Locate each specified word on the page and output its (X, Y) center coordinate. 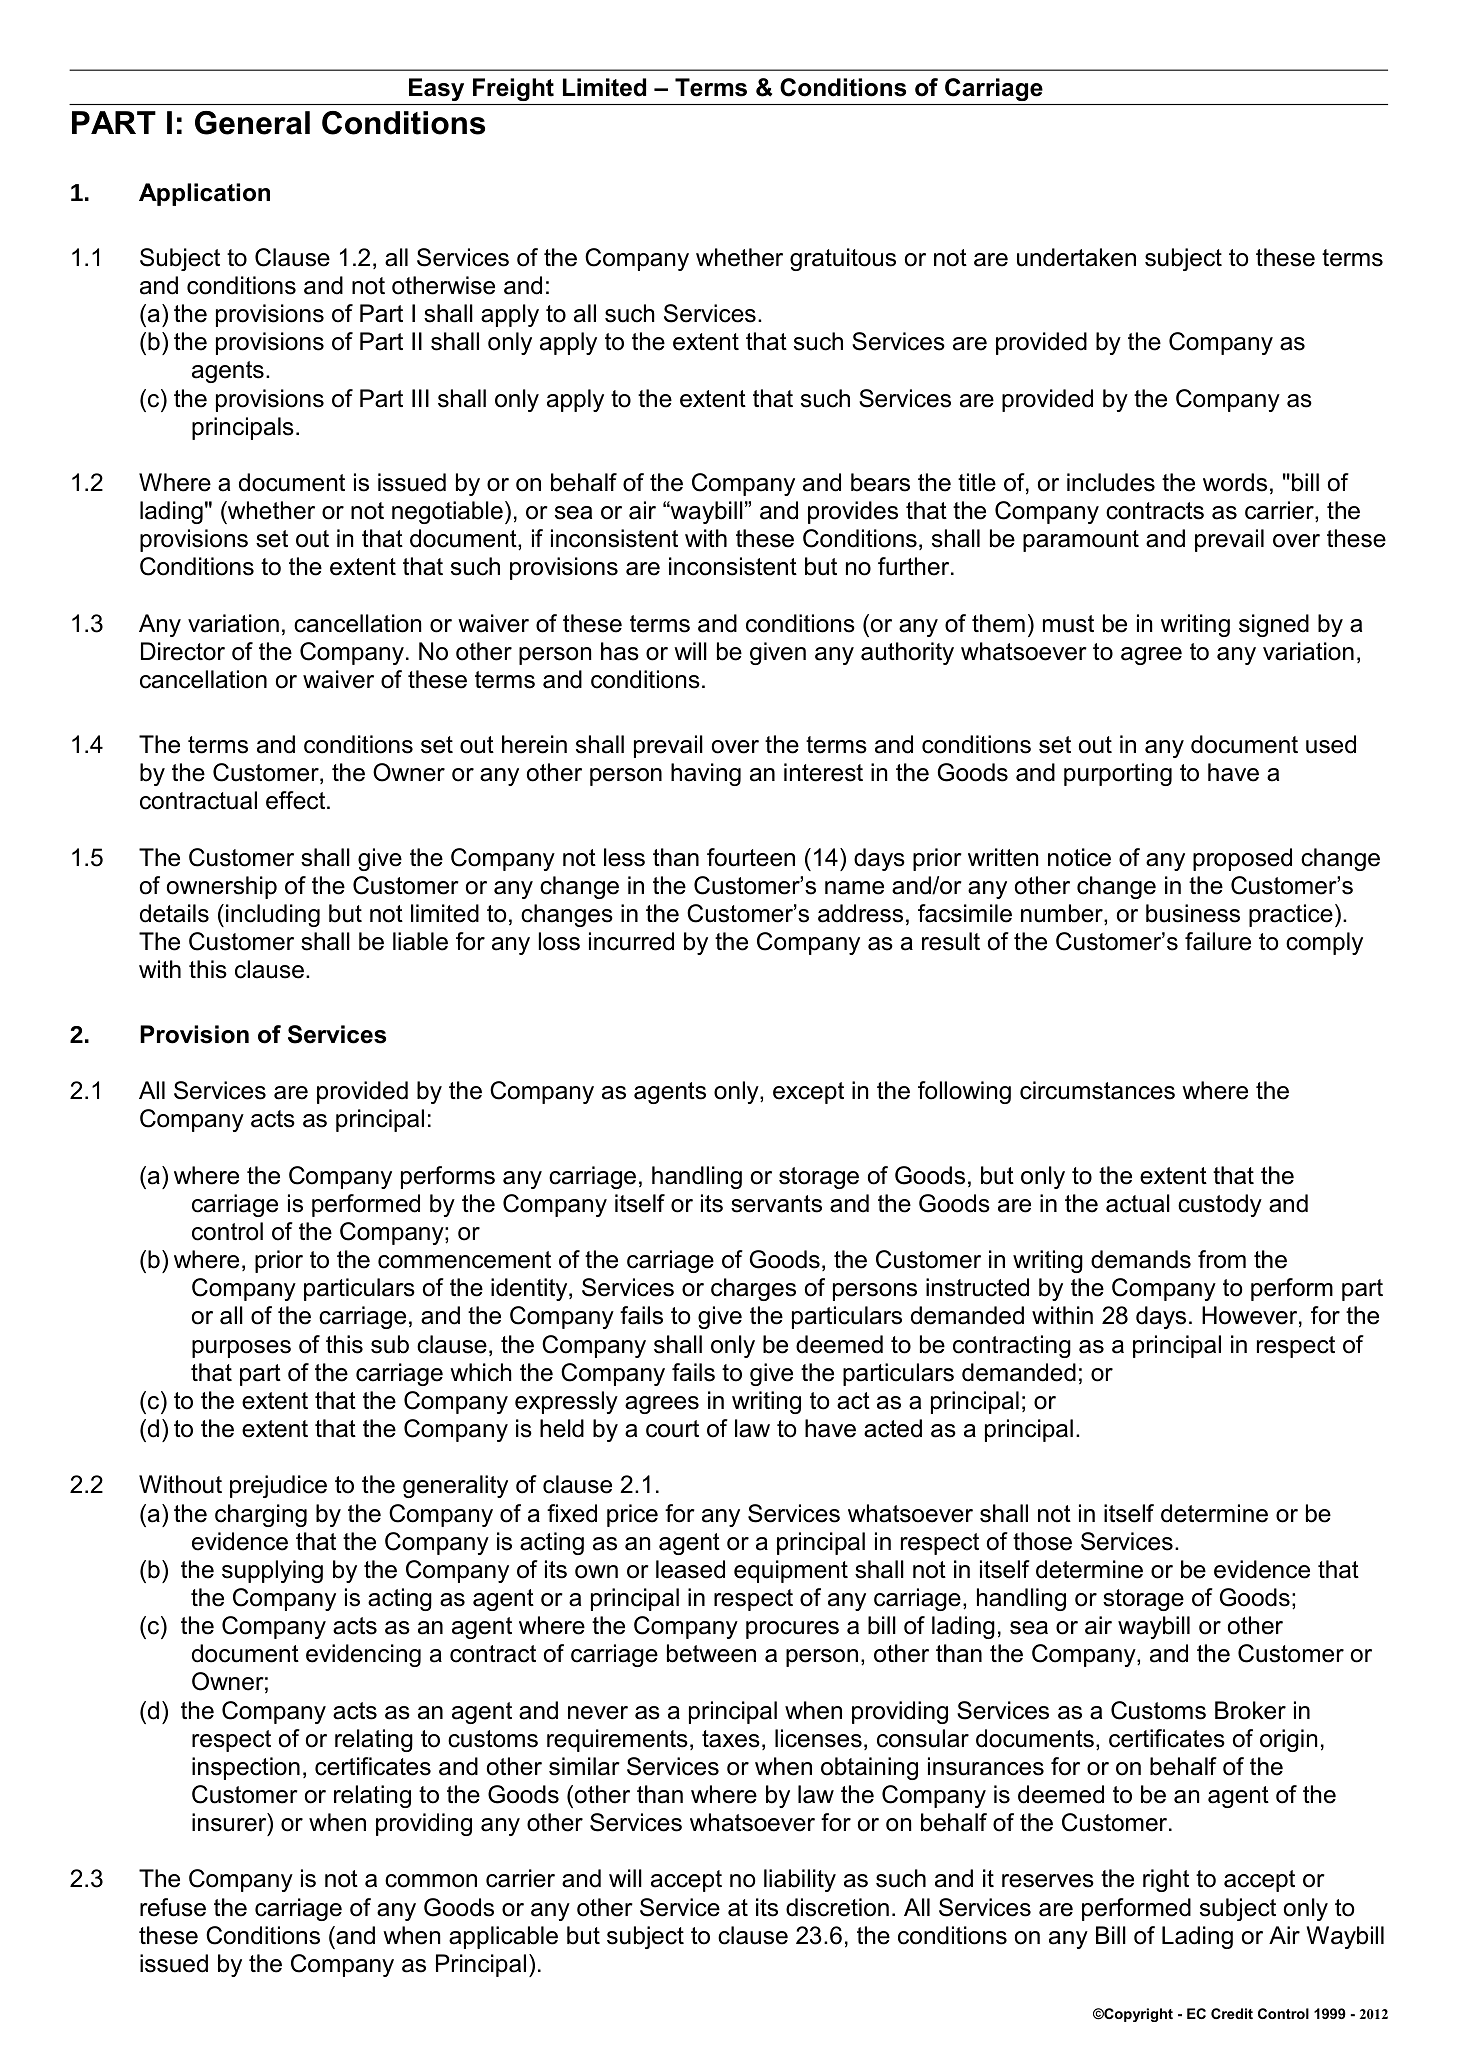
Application (204, 194)
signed (1274, 625)
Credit (1232, 2013)
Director (183, 651)
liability (800, 1880)
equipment (791, 1571)
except (808, 1093)
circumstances (1097, 1090)
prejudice (278, 1486)
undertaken (1076, 257)
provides (853, 512)
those (1042, 1541)
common (431, 1881)
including (273, 915)
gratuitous (843, 259)
